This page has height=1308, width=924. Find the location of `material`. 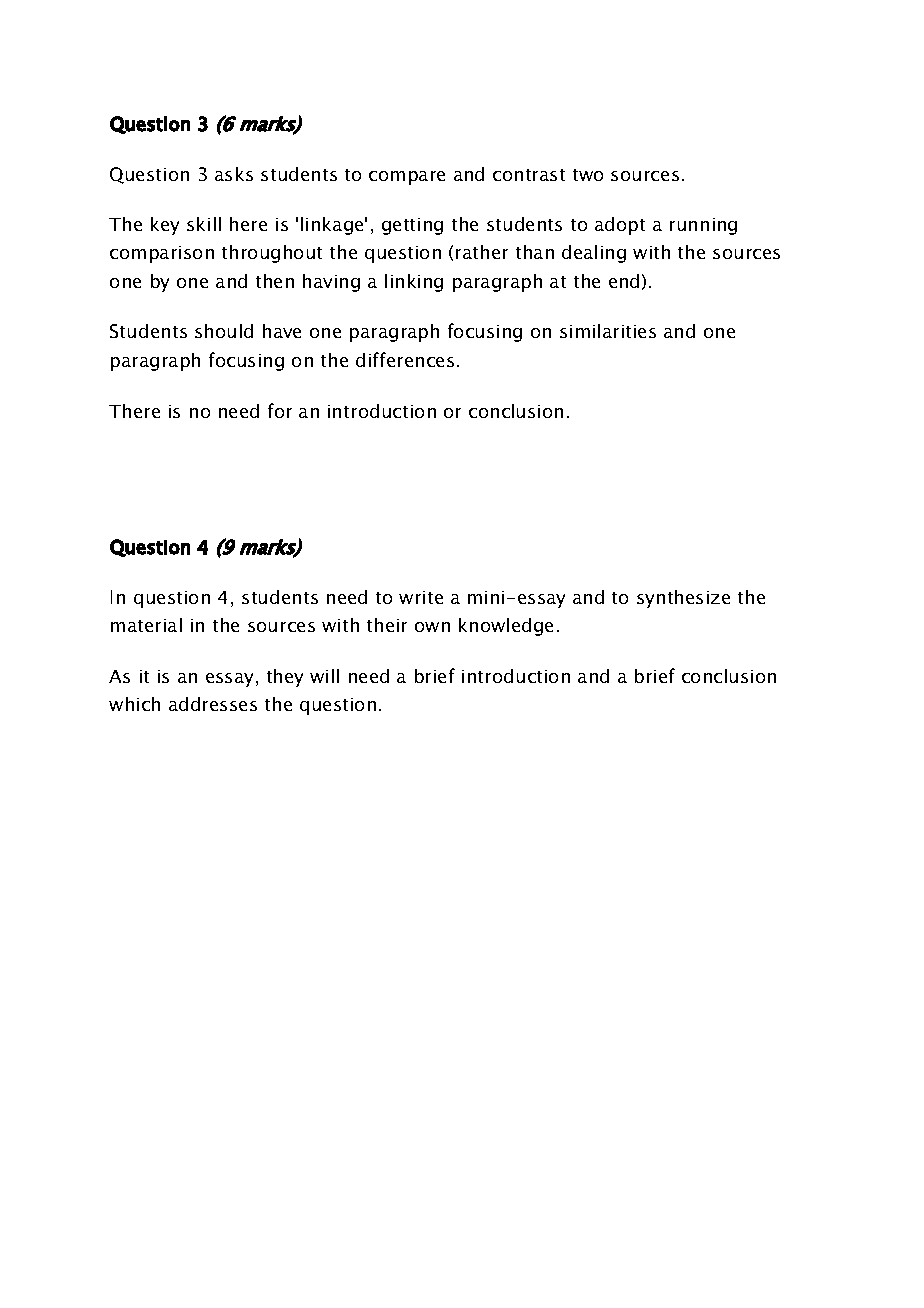

material is located at coordinates (146, 625).
